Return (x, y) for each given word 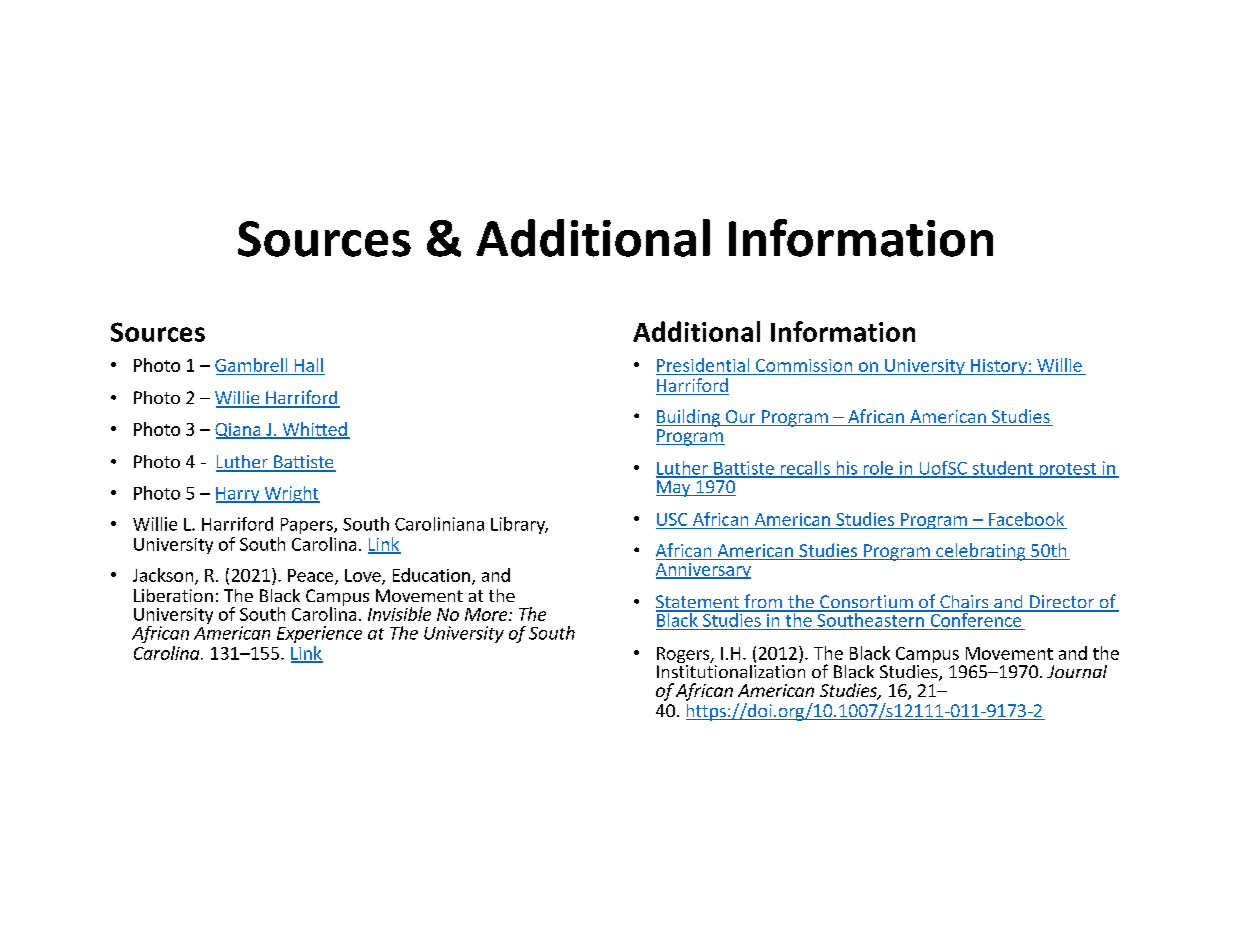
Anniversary (703, 571)
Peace (312, 576)
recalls (805, 469)
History (998, 367)
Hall (309, 365)
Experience (319, 634)
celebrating (981, 552)
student (1003, 469)
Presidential (703, 365)
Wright (291, 494)
